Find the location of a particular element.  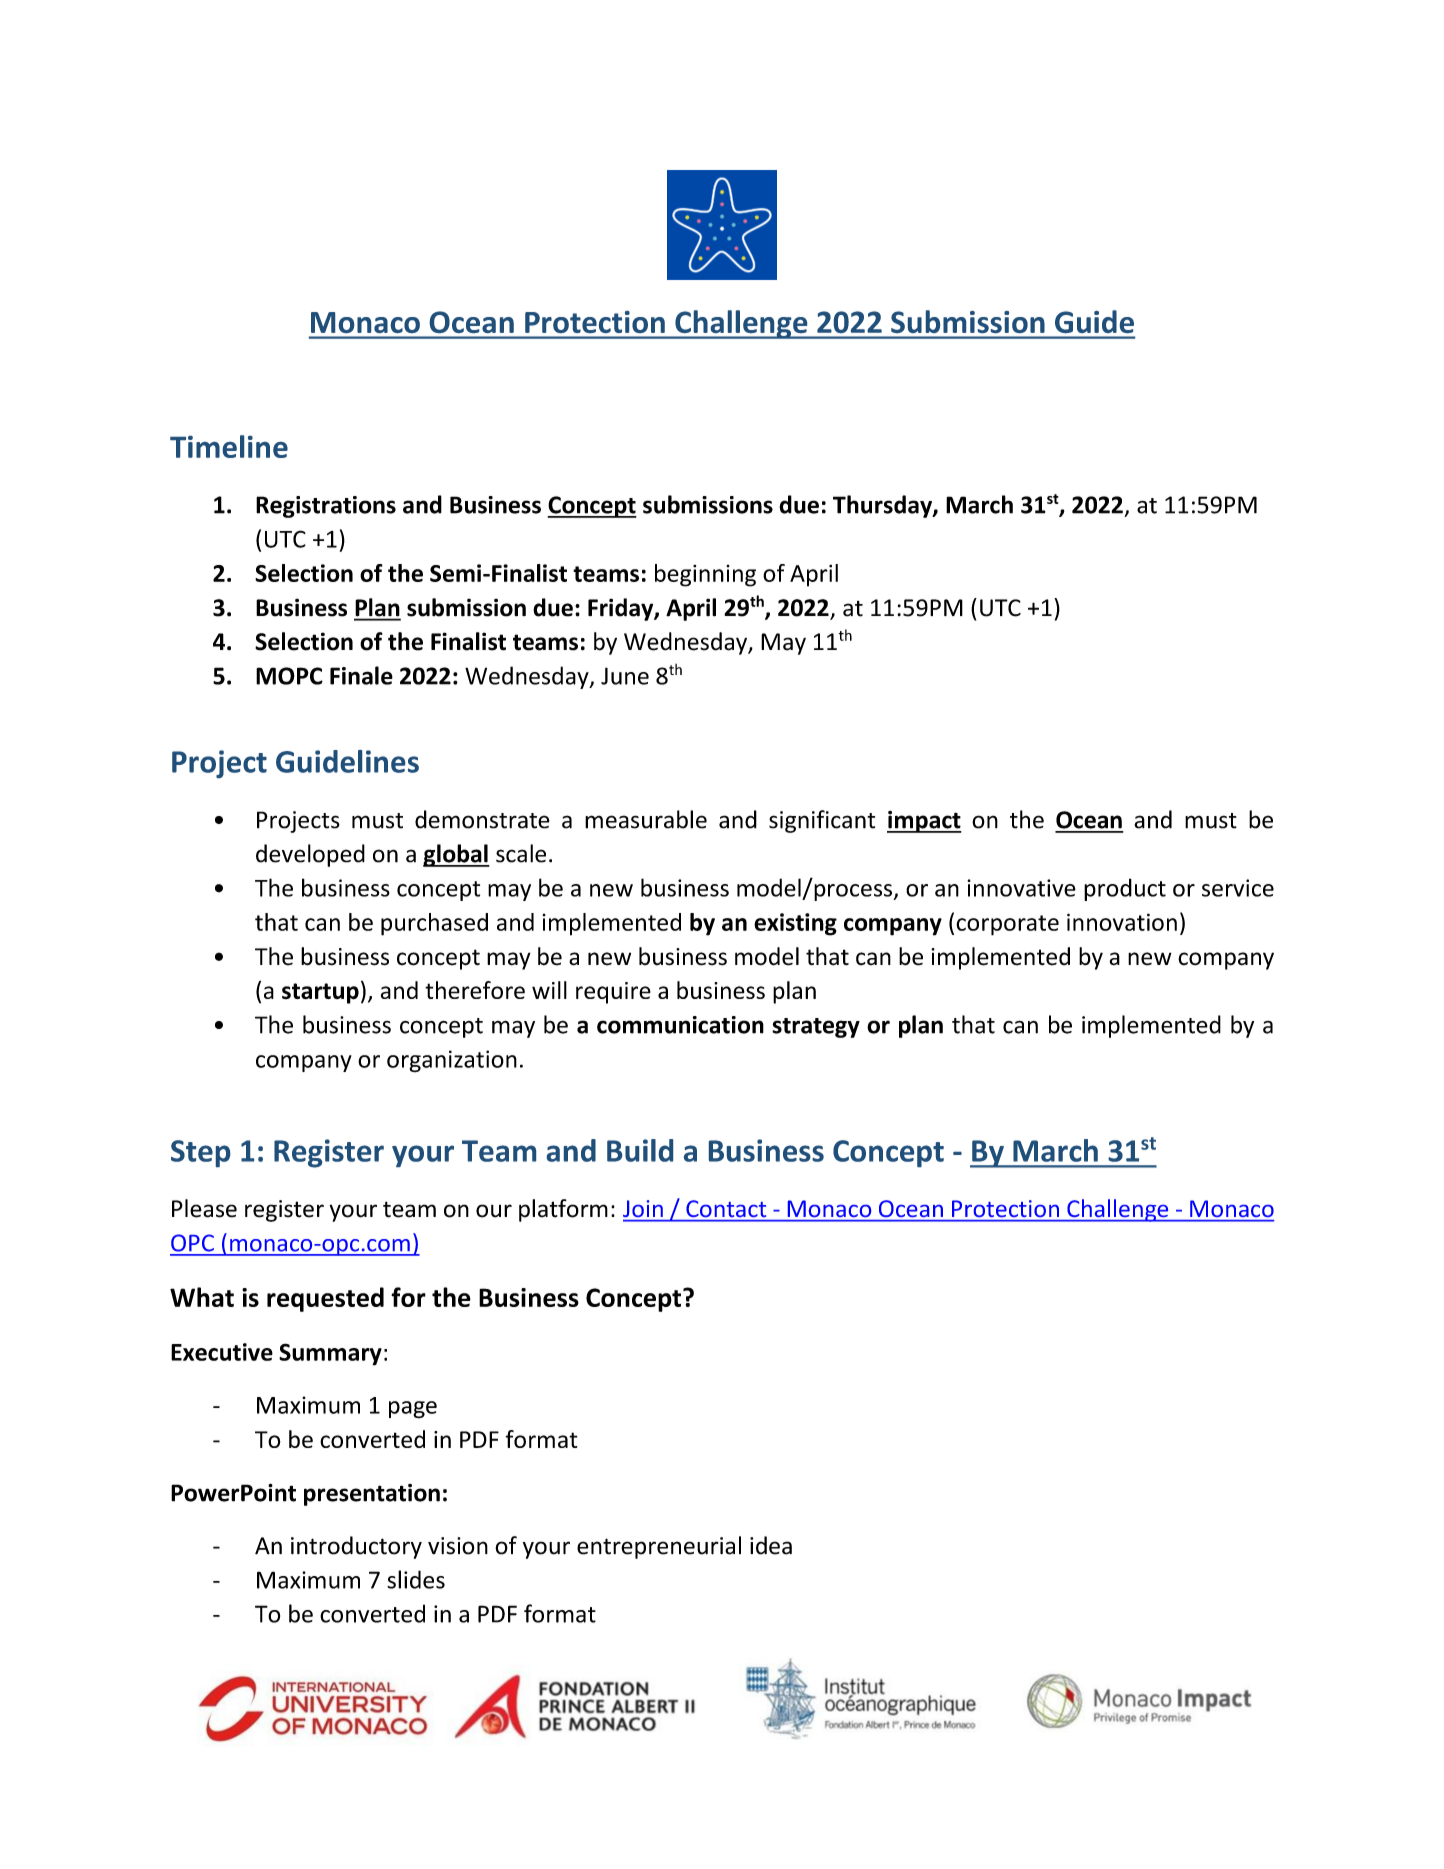

entrepreneurial is located at coordinates (659, 1547).
